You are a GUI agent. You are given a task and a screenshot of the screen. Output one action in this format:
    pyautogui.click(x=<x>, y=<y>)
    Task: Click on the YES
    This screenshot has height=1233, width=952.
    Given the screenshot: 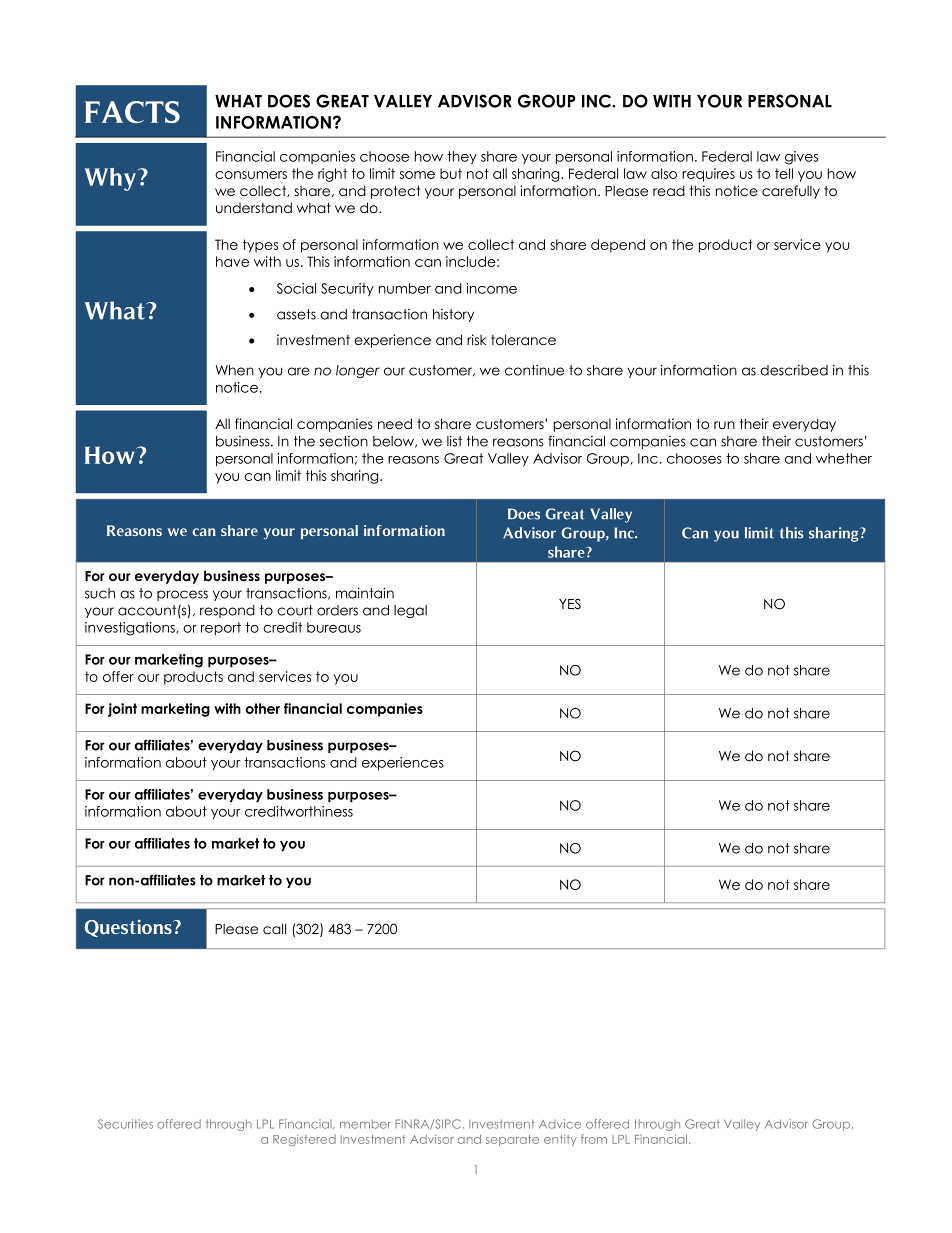 What is the action you would take?
    pyautogui.click(x=570, y=604)
